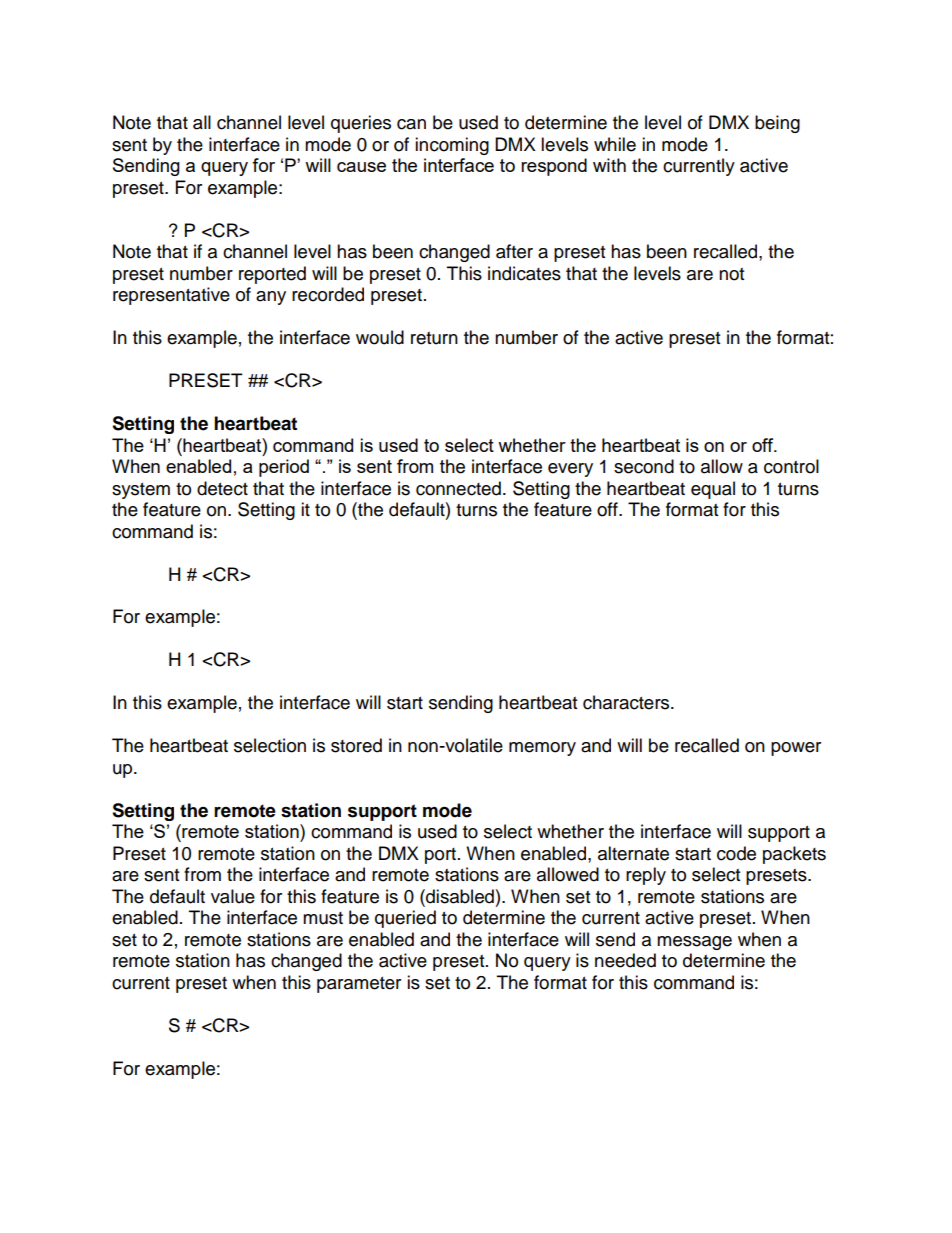  Describe the element at coordinates (434, 338) in the image. I see `return` at that location.
